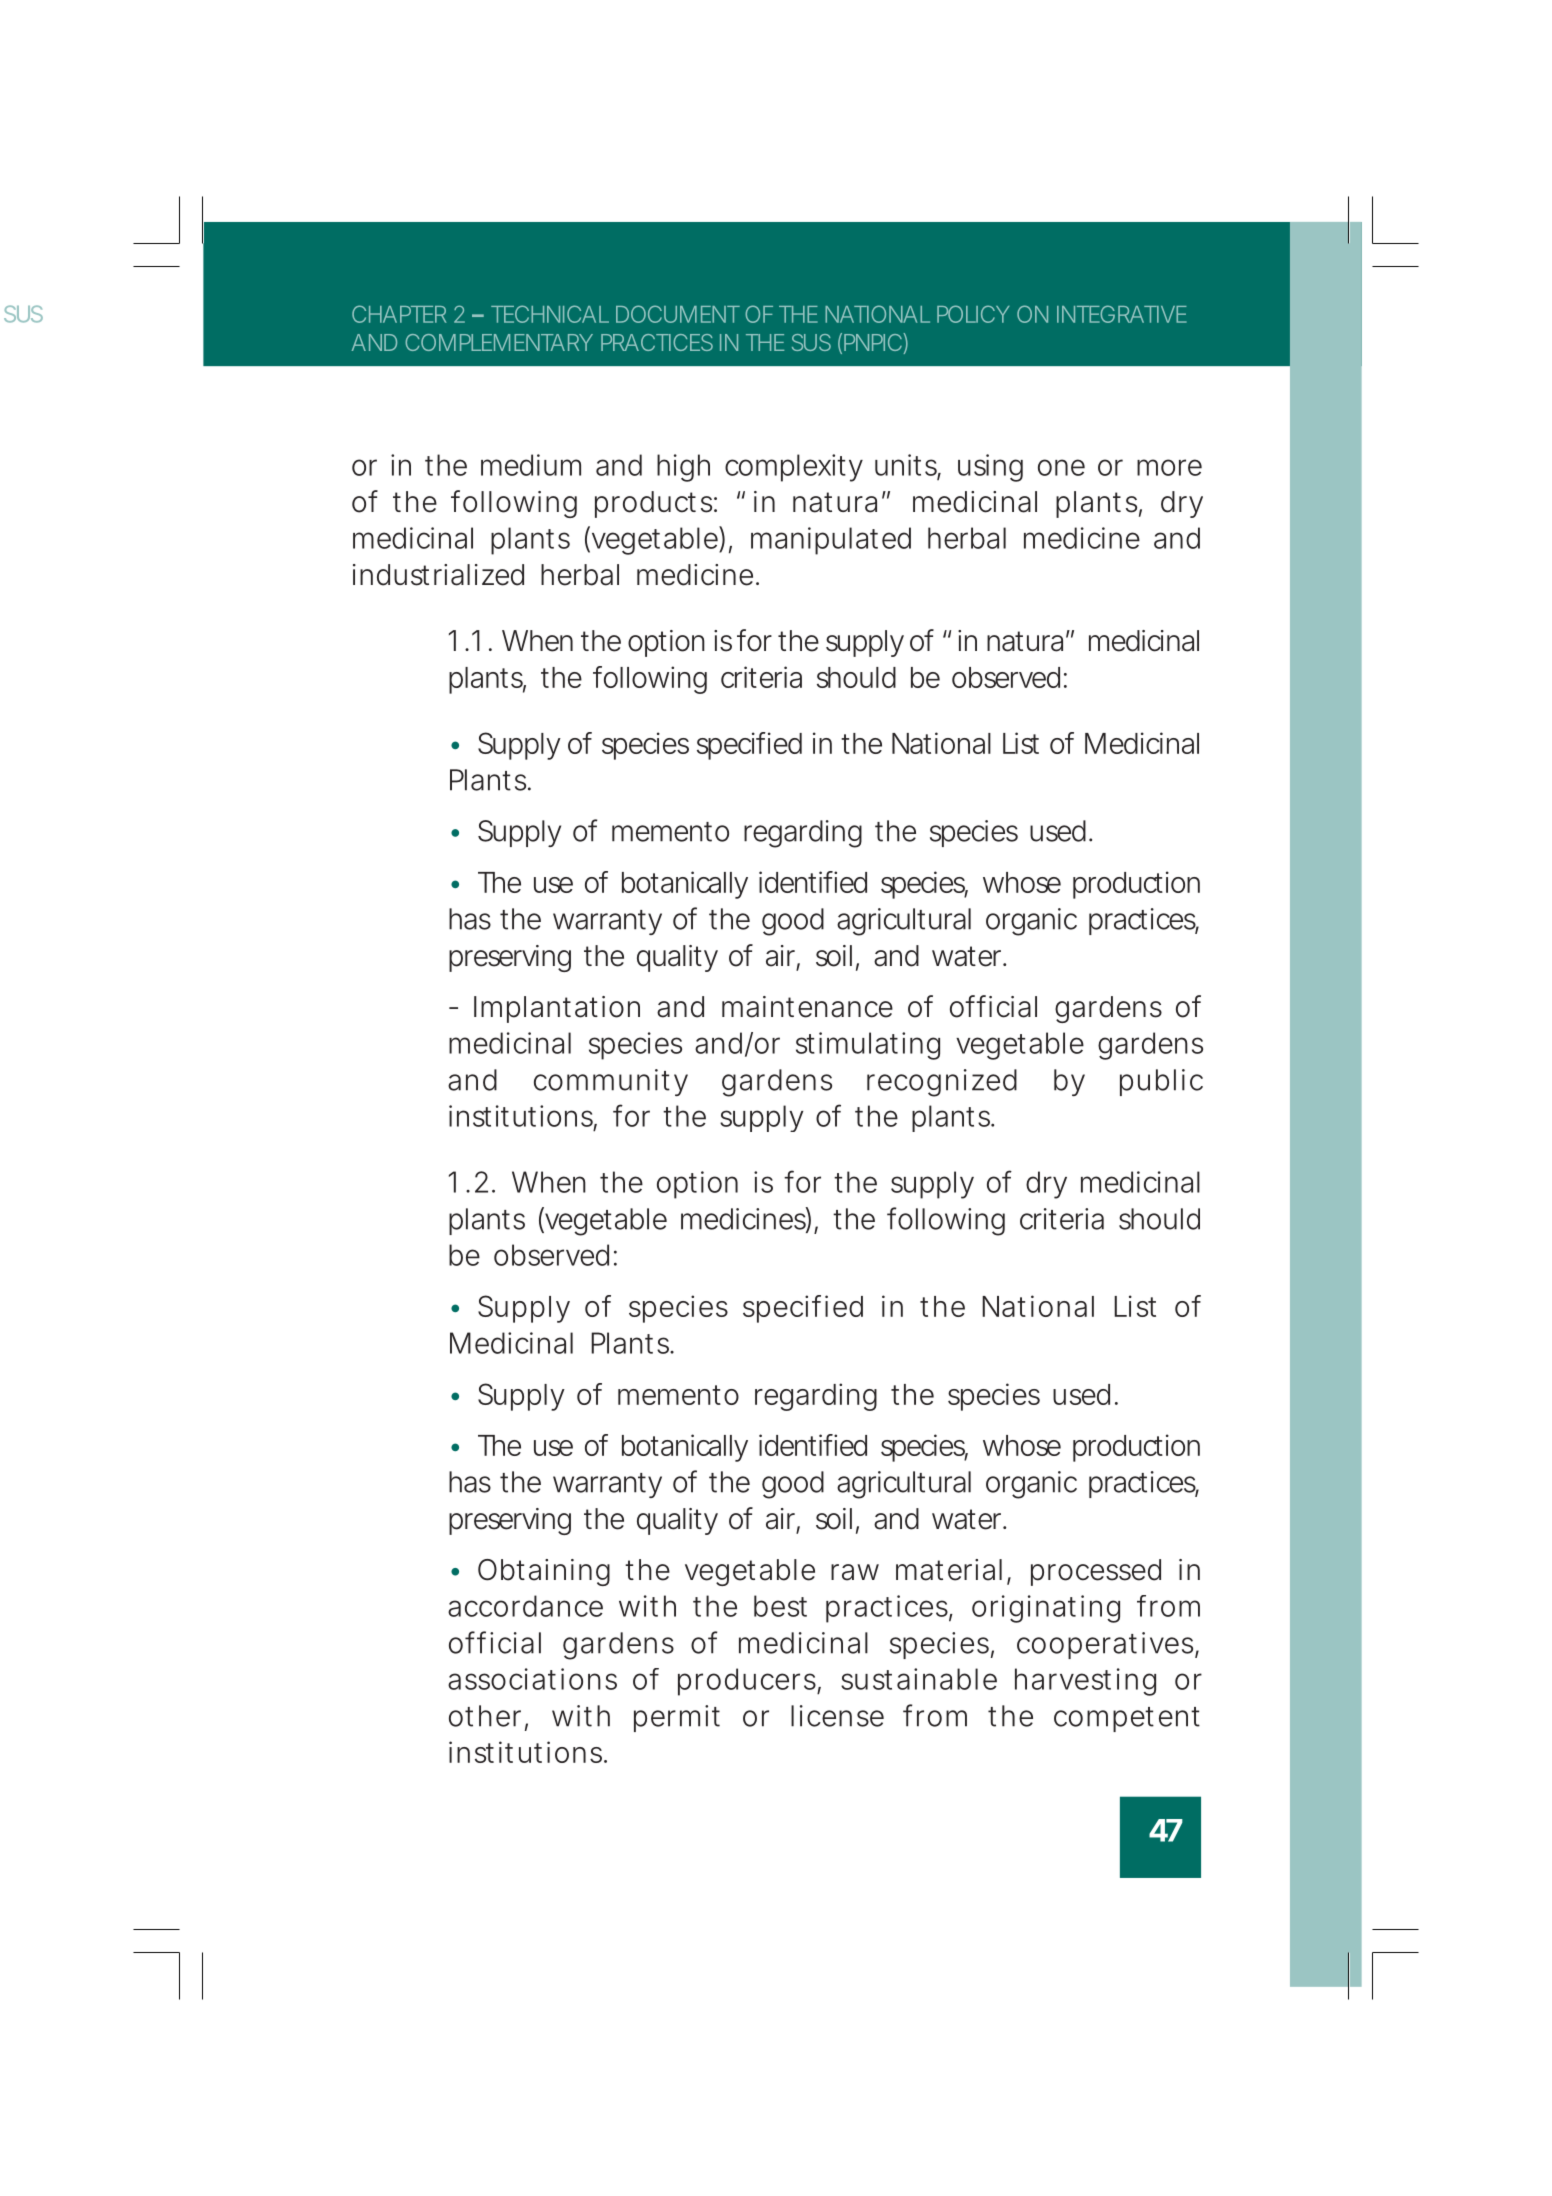 The image size is (1552, 2196). I want to click on public, so click(1161, 1082).
